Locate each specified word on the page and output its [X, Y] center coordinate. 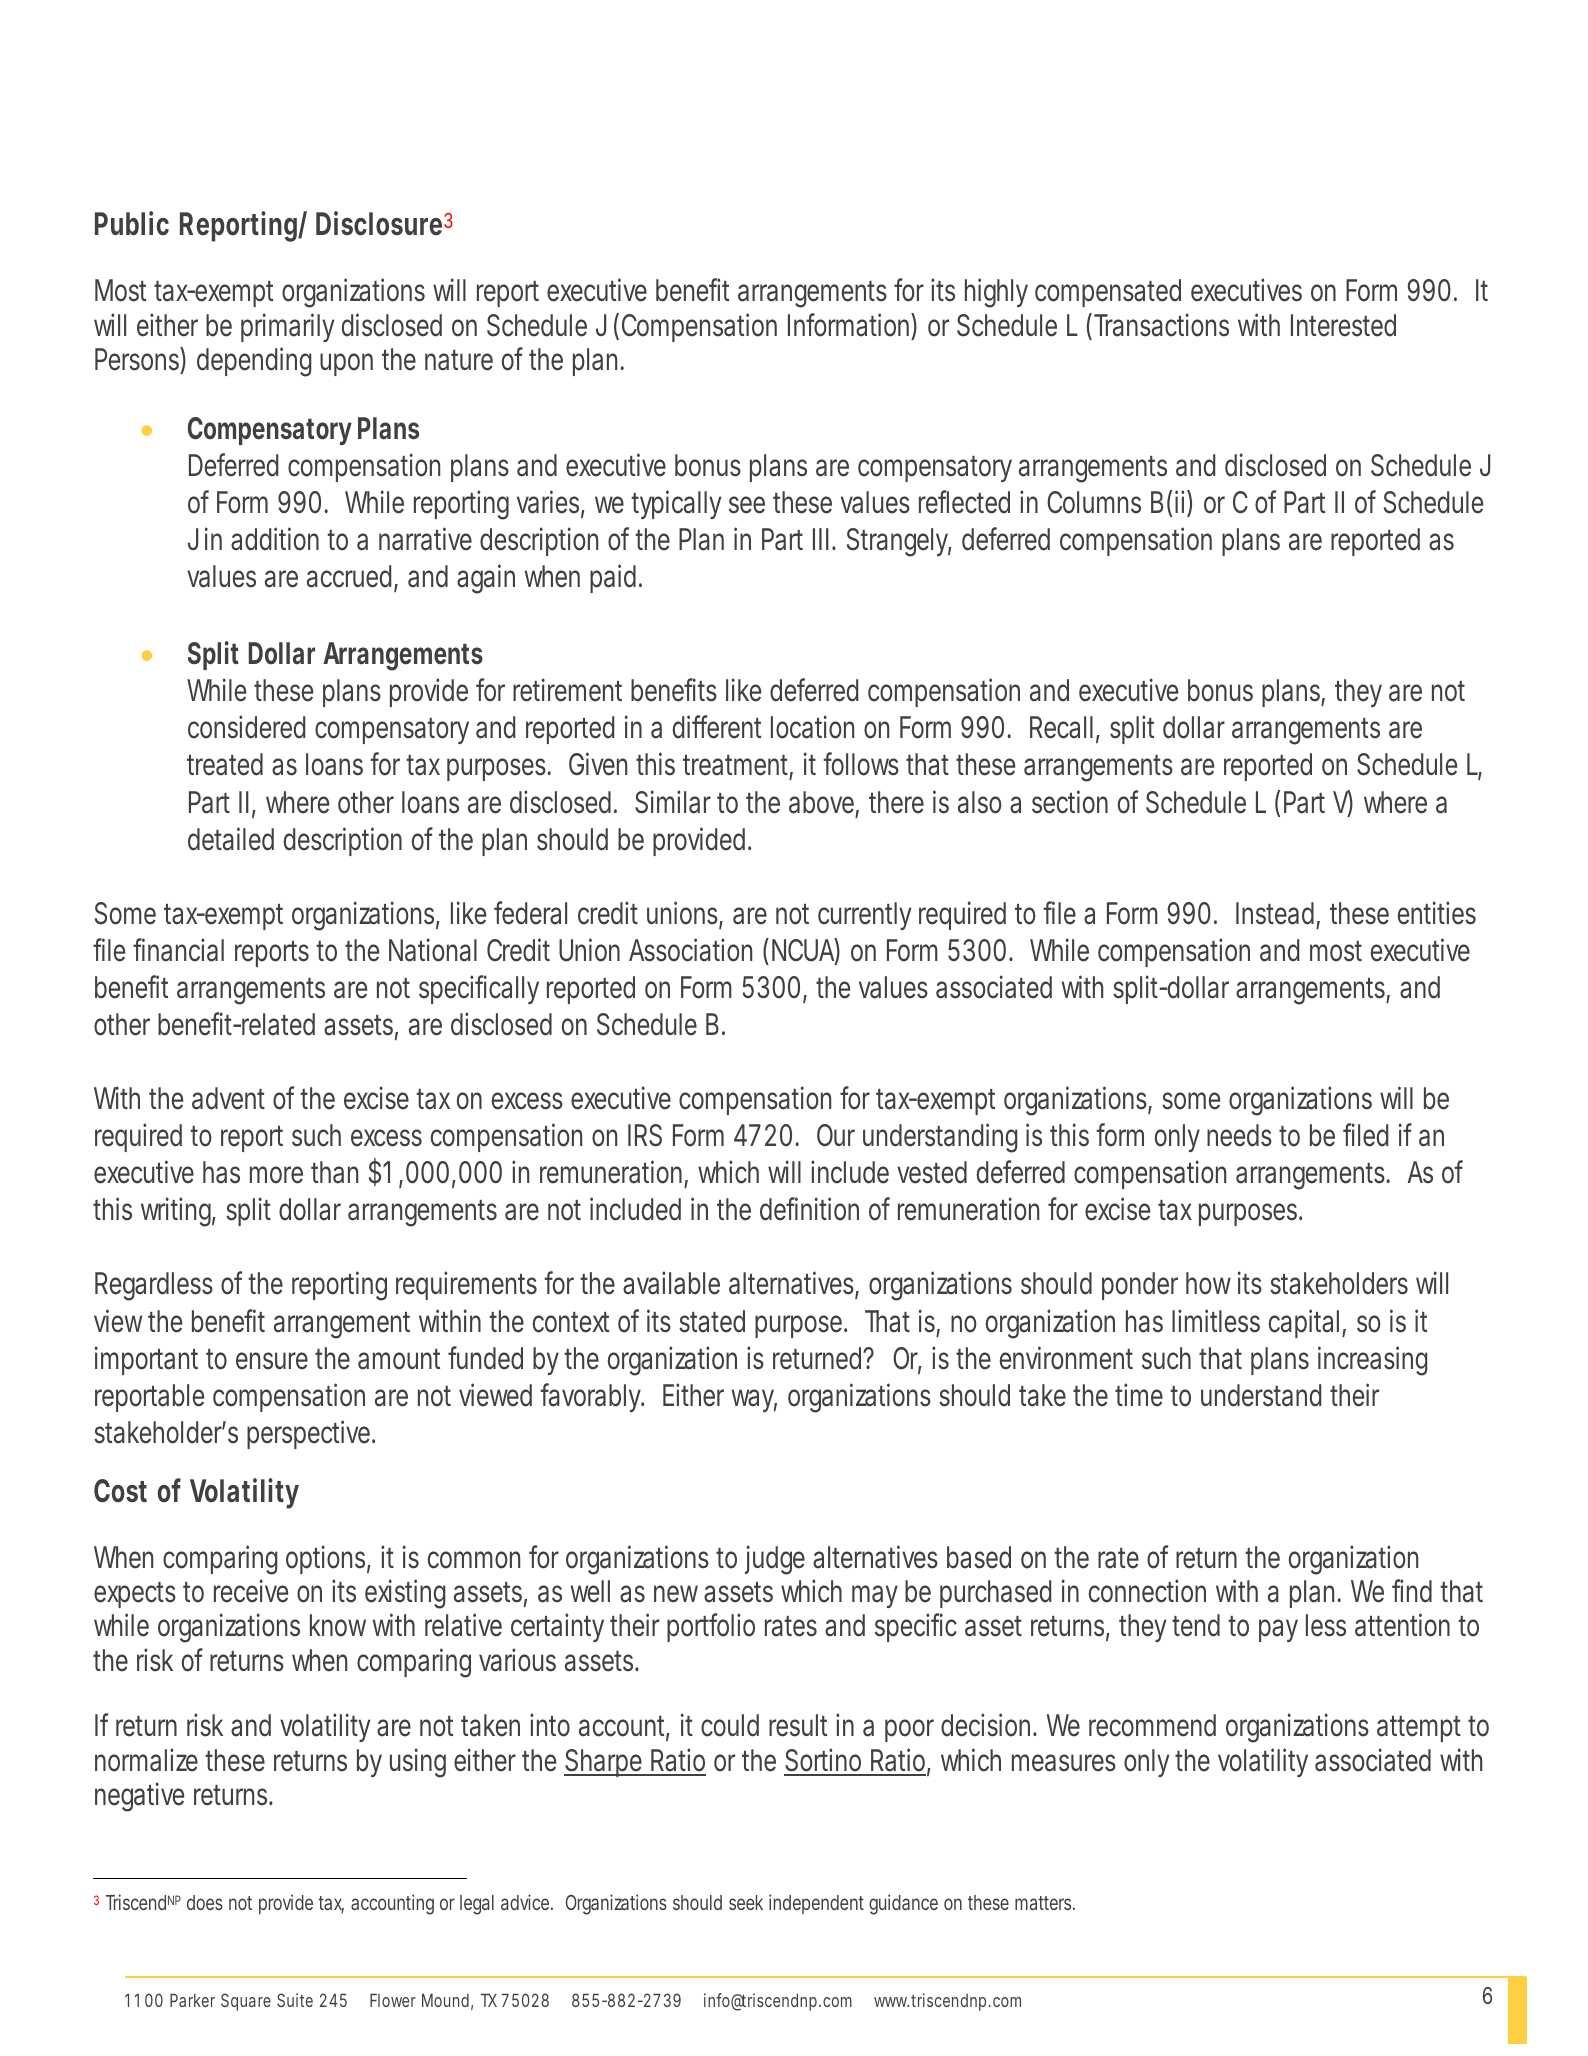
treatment [736, 767]
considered [246, 727]
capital [1304, 1323]
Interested [1343, 325]
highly [996, 293]
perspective [308, 1434]
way [753, 1400]
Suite [295, 2000]
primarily [287, 327]
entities [1437, 913]
